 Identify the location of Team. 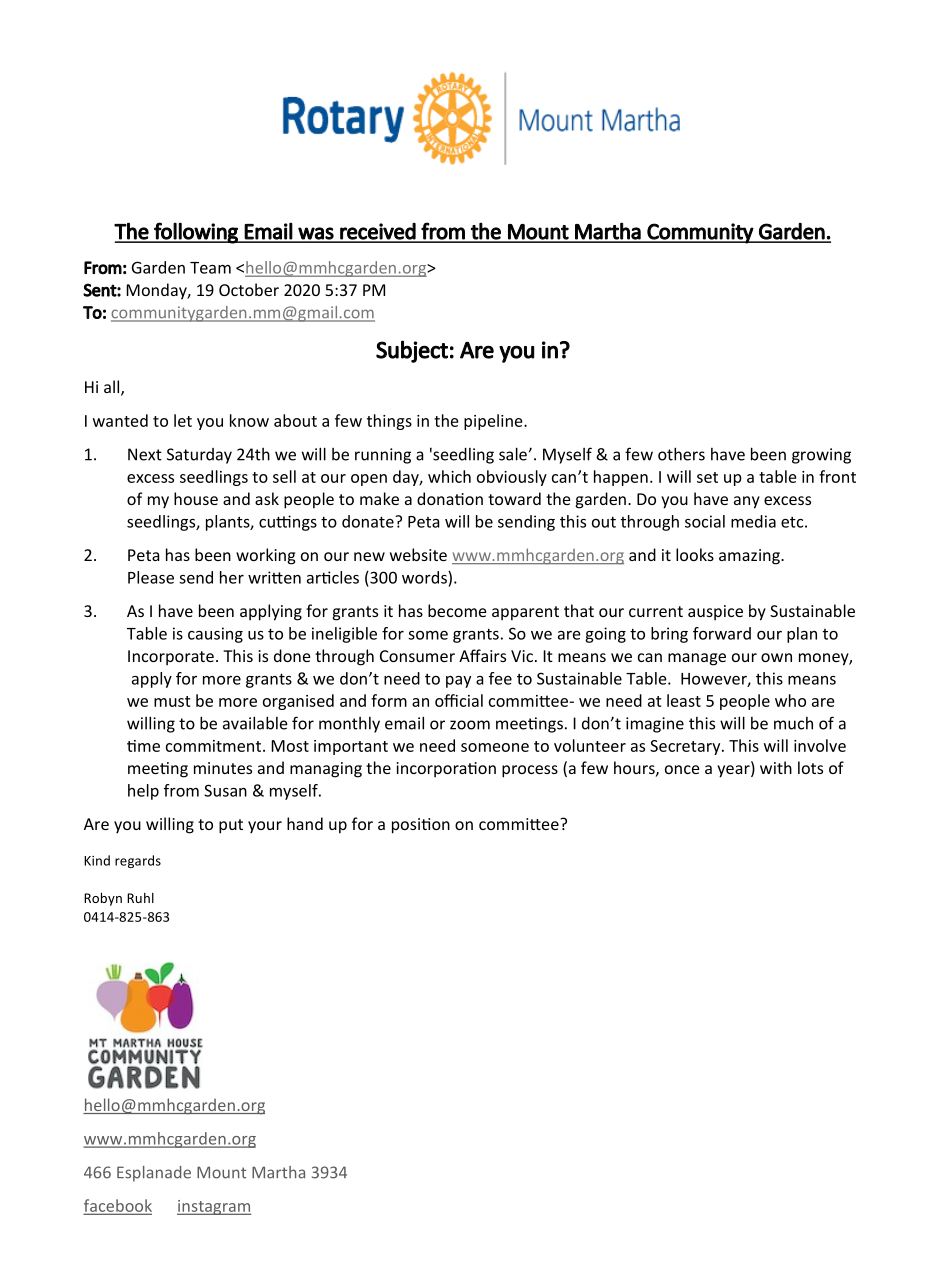
(210, 268).
